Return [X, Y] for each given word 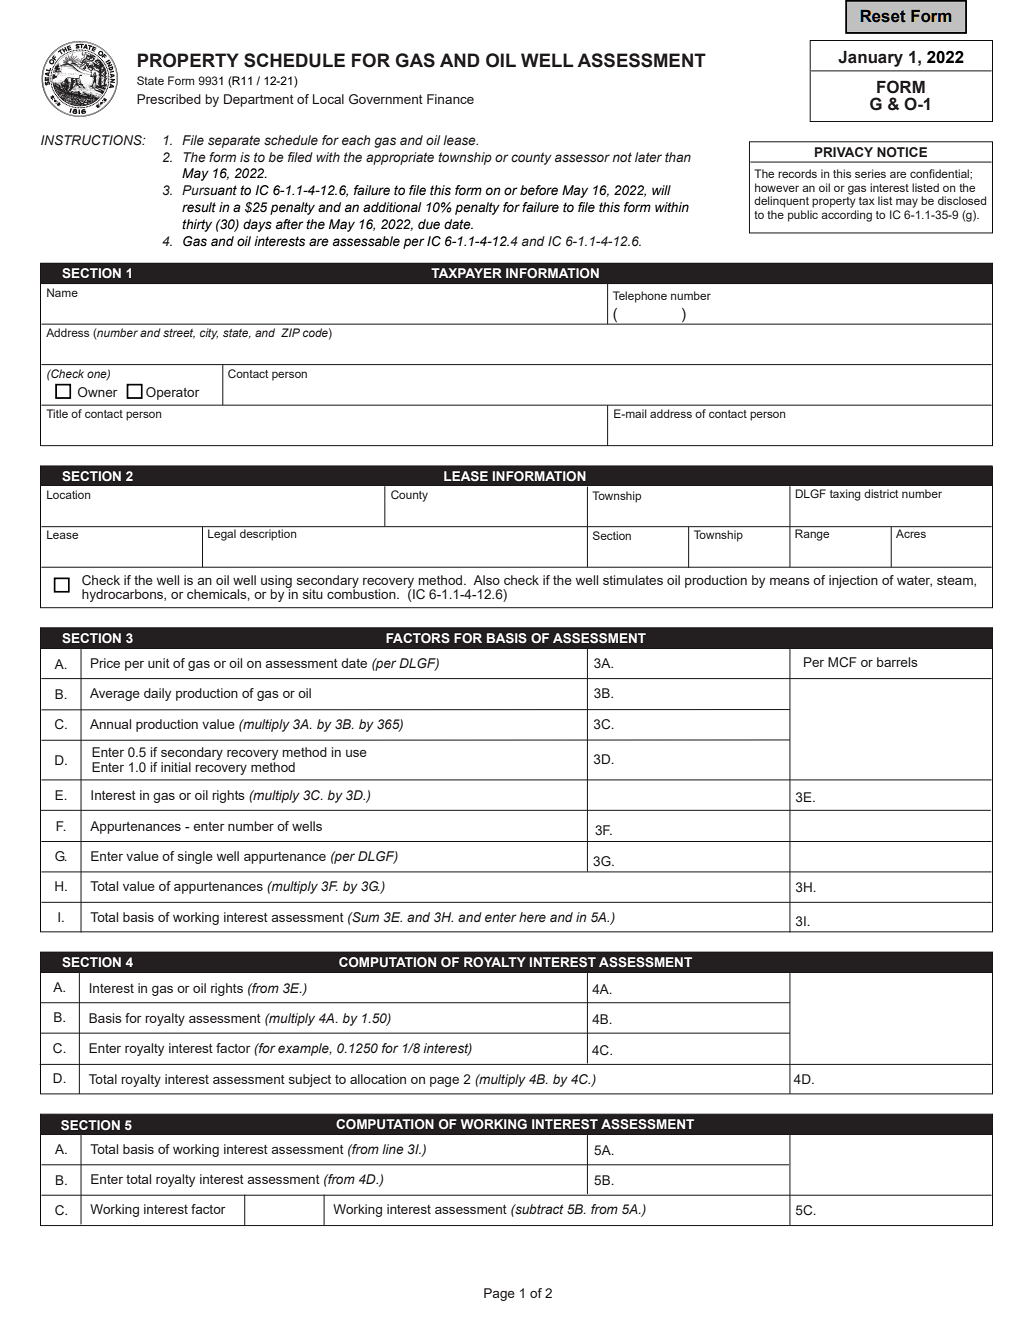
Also [486, 580]
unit [159, 663]
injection [853, 581]
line [393, 1149]
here [532, 917]
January [870, 59]
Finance [450, 99]
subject [310, 1080]
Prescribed [169, 99]
